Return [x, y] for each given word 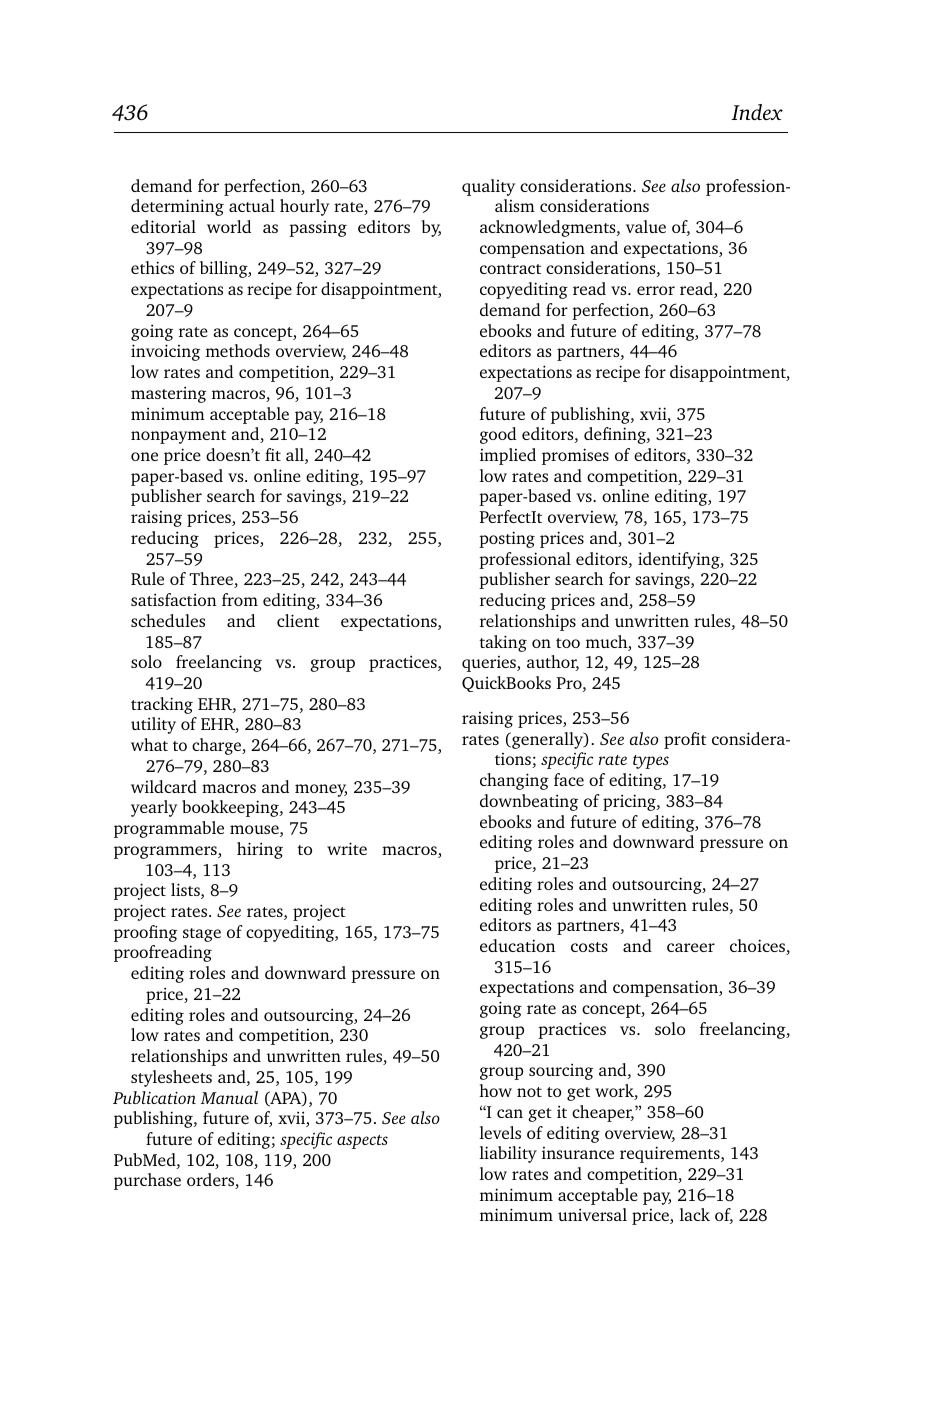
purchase [147, 1181]
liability [508, 1154]
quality [488, 187]
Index [757, 112]
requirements [671, 1154]
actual [252, 205]
